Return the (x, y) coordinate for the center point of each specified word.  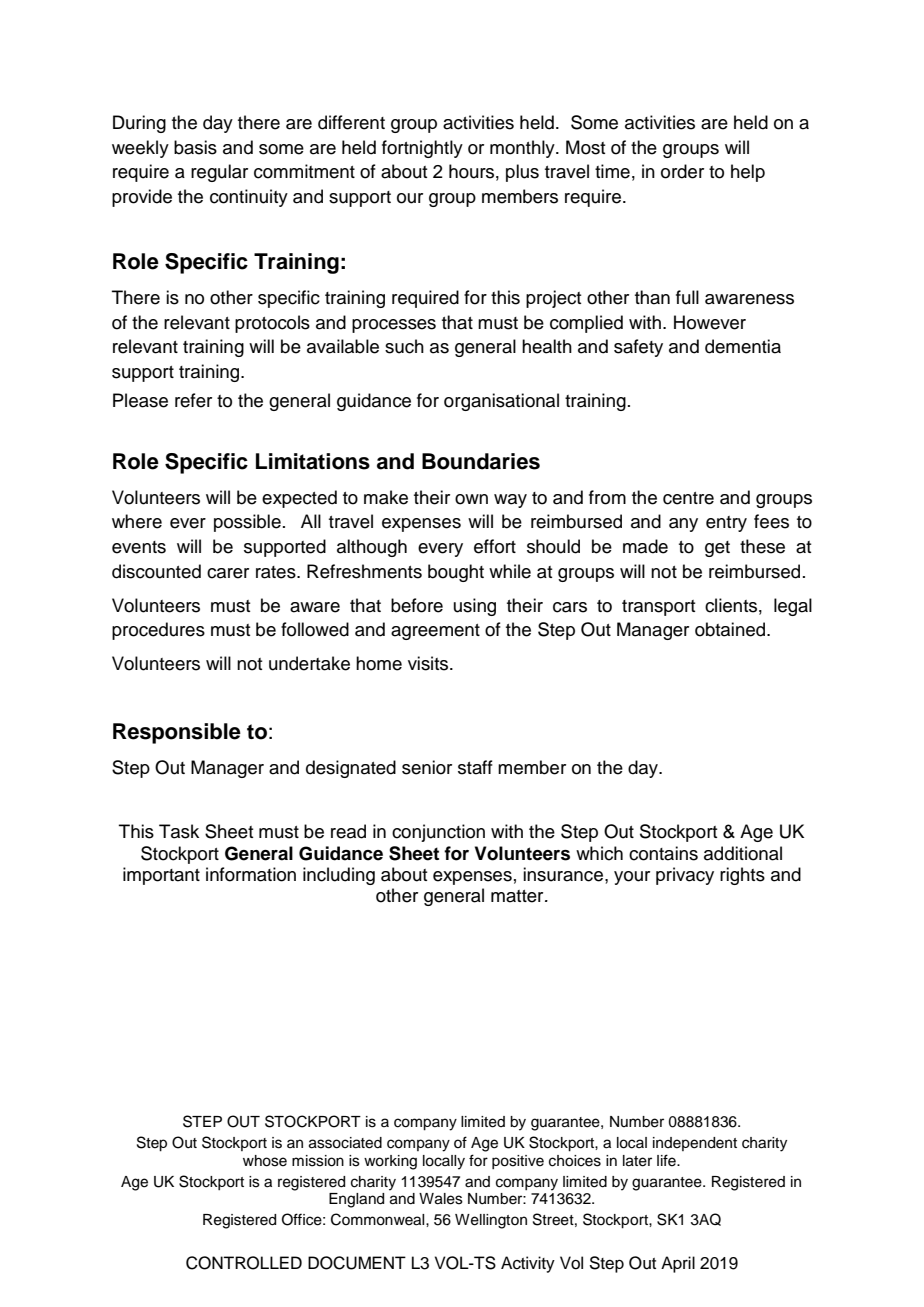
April (678, 1264)
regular (219, 173)
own (471, 499)
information (251, 874)
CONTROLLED (244, 1263)
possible (247, 523)
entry (726, 524)
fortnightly (422, 149)
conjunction (438, 833)
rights (742, 876)
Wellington (491, 1221)
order (682, 171)
